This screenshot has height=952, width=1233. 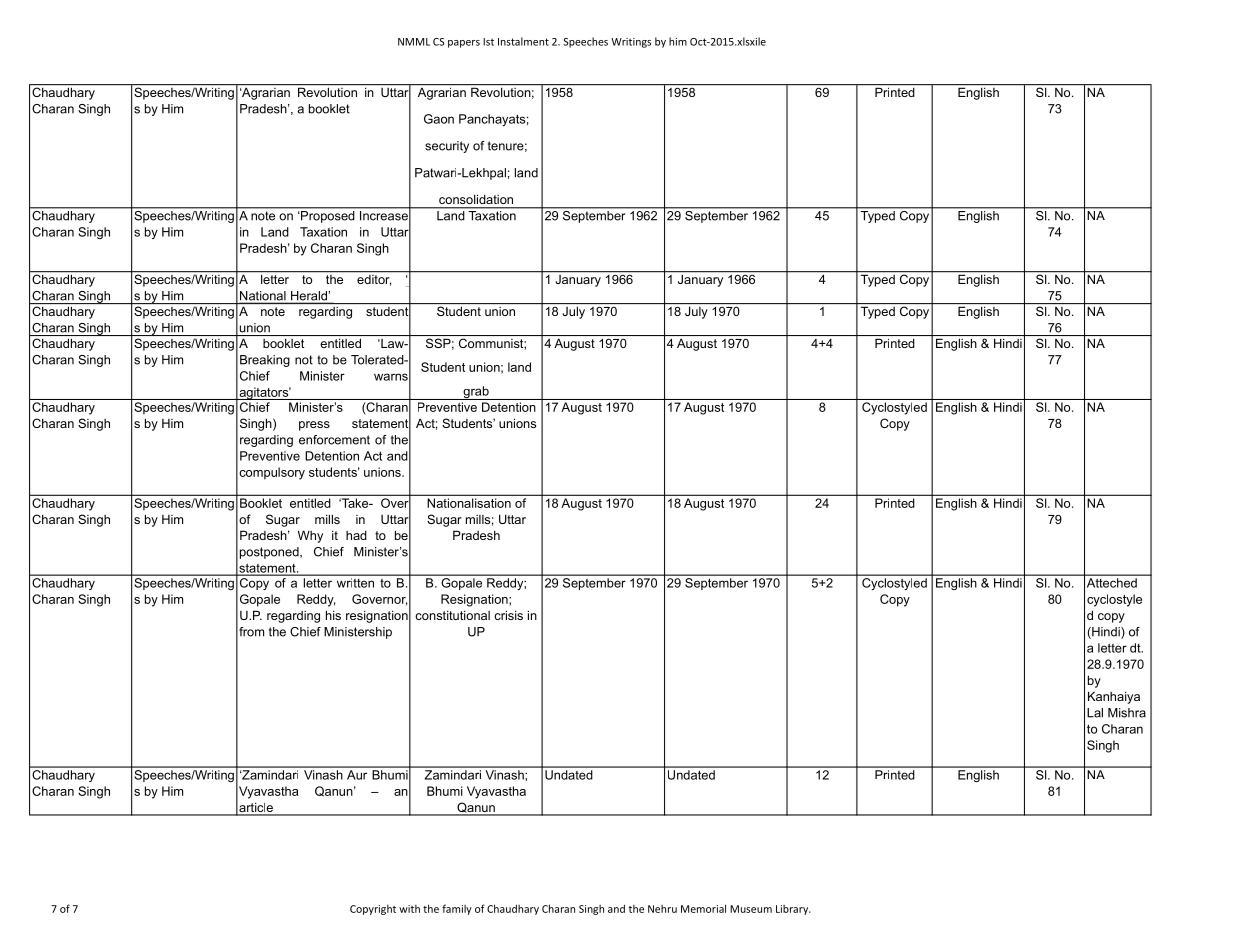 What do you see at coordinates (373, 279) in the screenshot?
I see `editor` at bounding box center [373, 279].
